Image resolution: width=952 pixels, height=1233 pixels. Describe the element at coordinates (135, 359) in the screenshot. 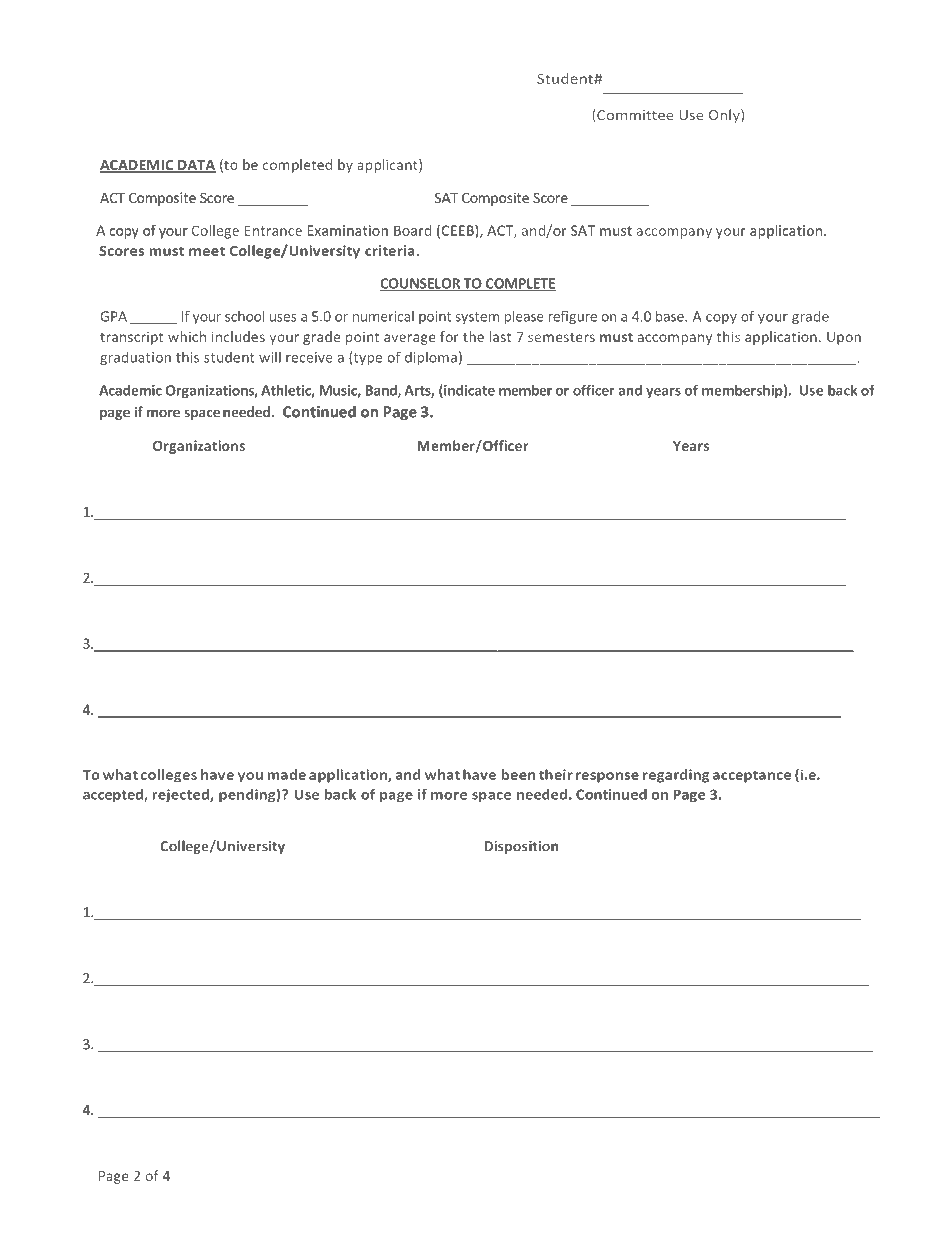

I see `graduation` at that location.
